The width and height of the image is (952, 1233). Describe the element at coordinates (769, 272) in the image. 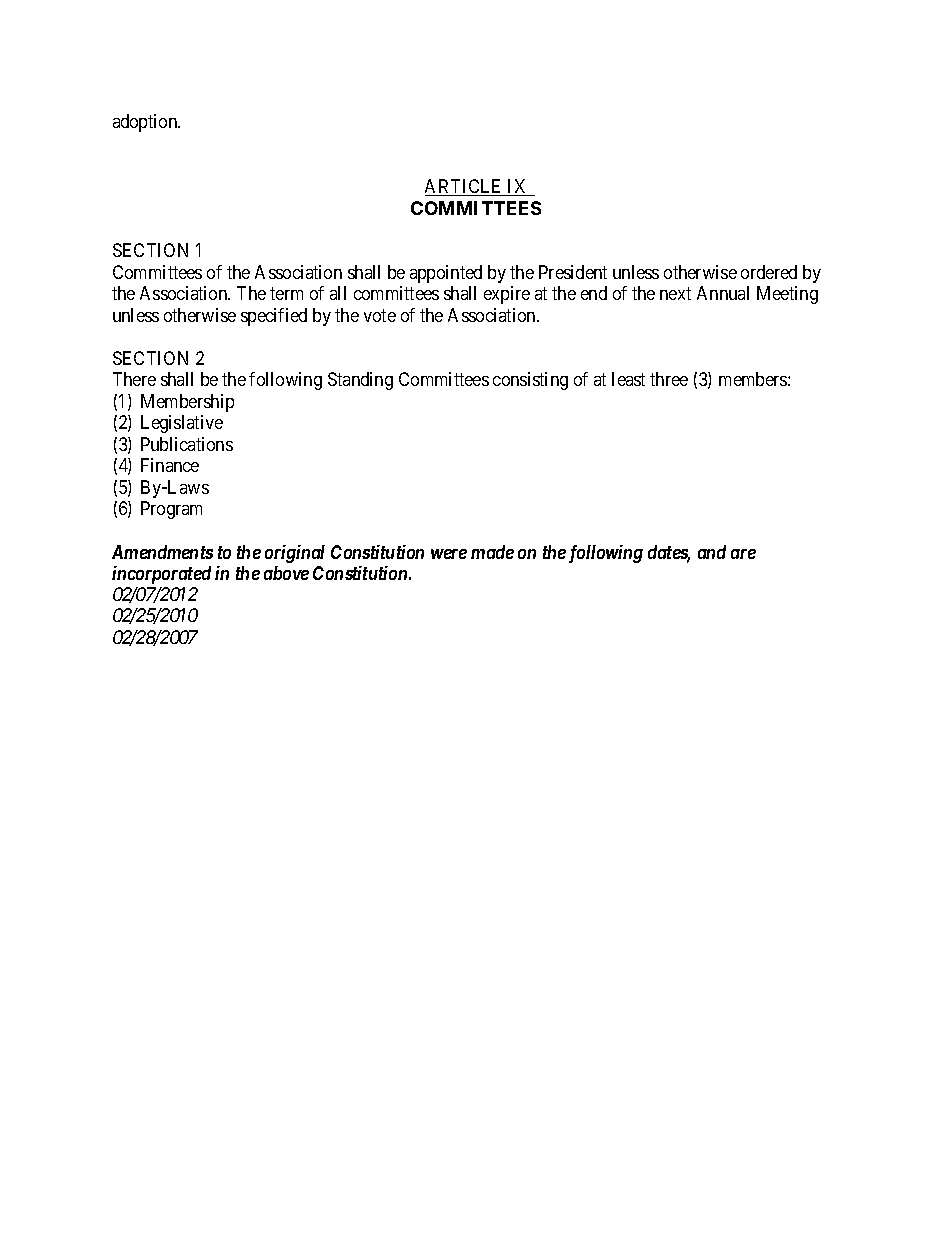

I see `ordered` at that location.
